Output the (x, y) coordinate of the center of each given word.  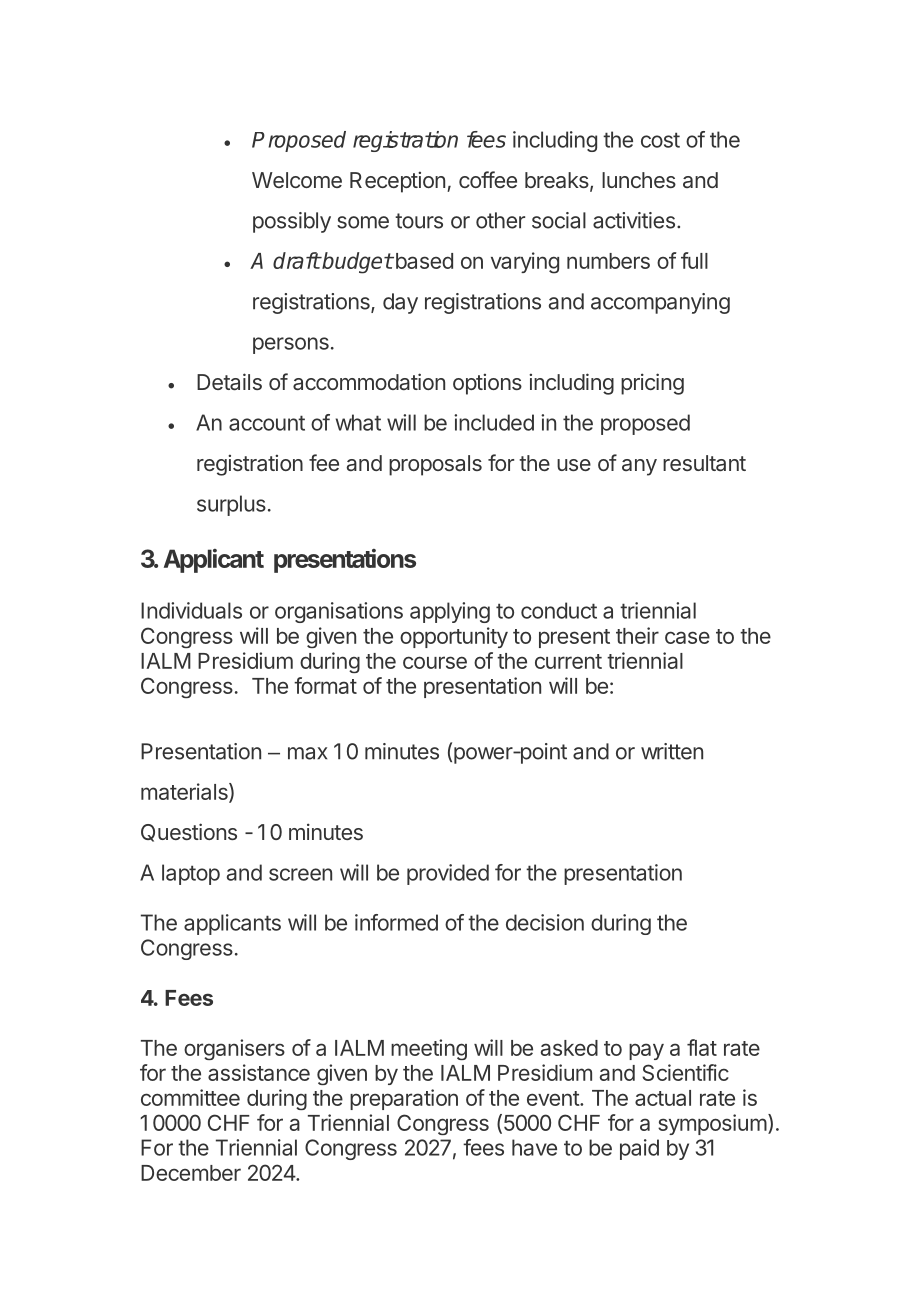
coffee (488, 179)
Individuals (191, 610)
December (191, 1173)
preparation (404, 1099)
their (637, 635)
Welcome (297, 180)
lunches (639, 180)
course (435, 662)
